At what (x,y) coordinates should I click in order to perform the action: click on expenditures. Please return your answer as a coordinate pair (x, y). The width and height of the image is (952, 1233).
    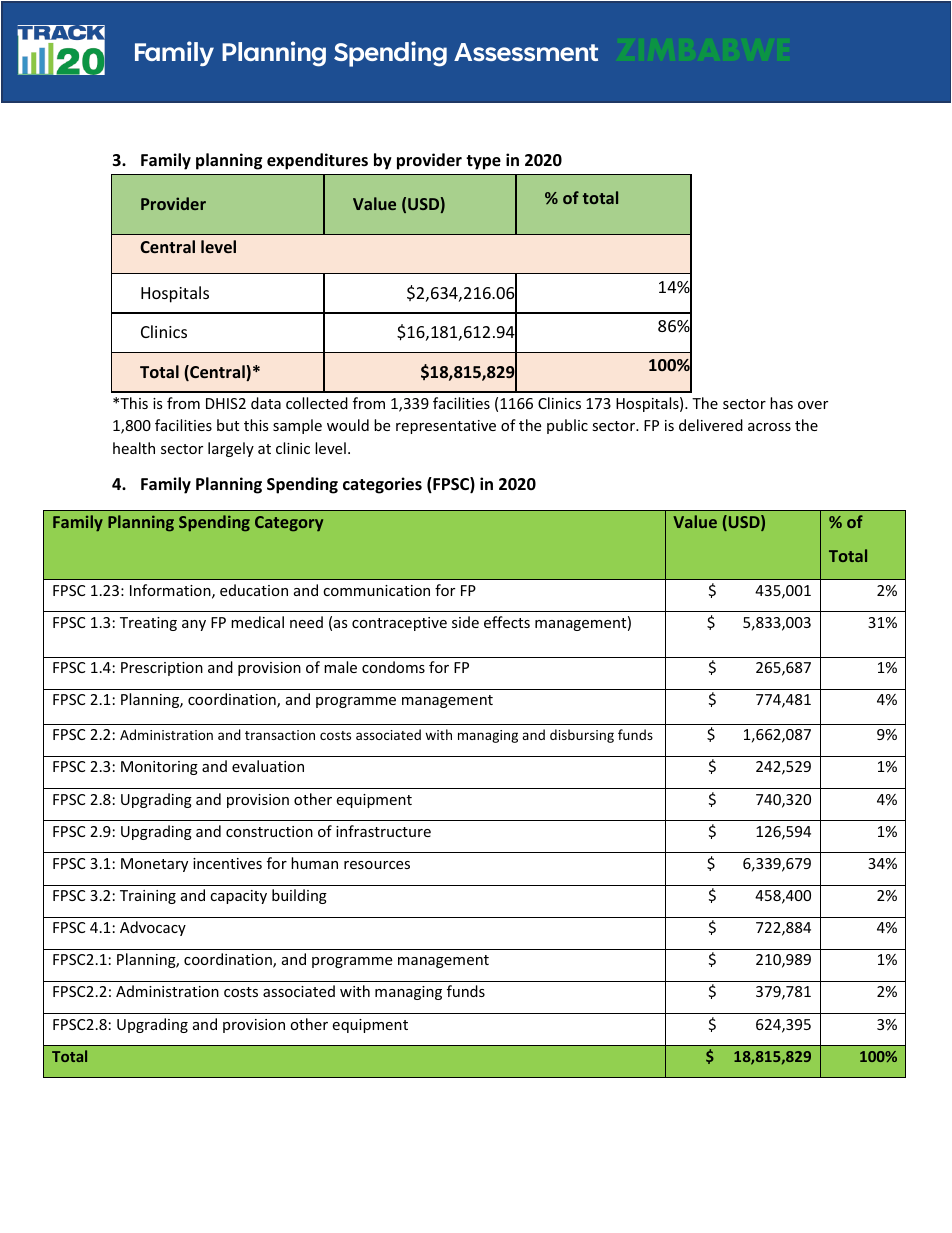
    Looking at the image, I should click on (317, 161).
